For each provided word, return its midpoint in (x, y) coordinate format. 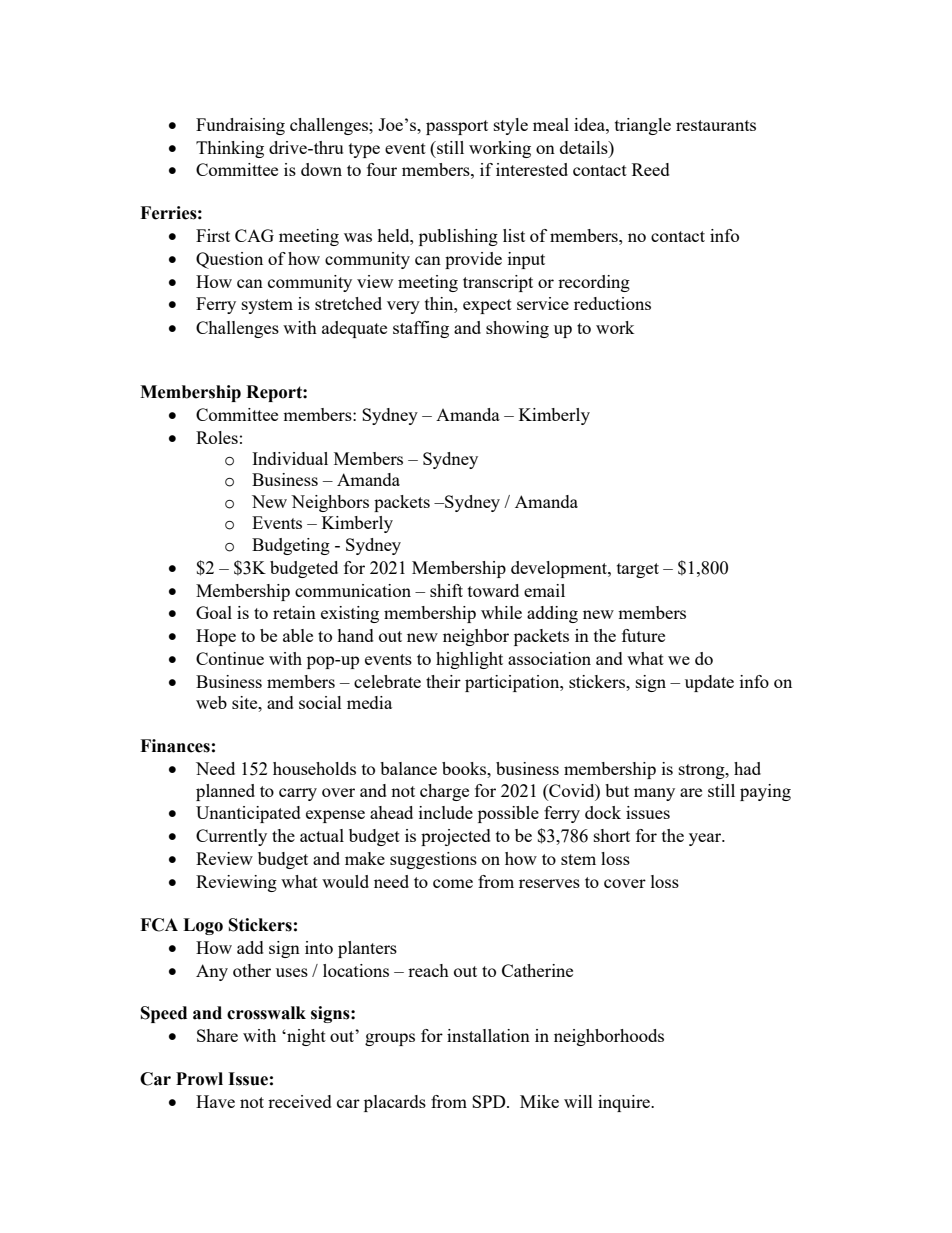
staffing (421, 329)
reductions (612, 303)
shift (446, 590)
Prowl (199, 1079)
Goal (214, 612)
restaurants (716, 125)
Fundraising (240, 126)
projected (456, 837)
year (706, 839)
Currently (231, 837)
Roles (217, 437)
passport (457, 127)
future (643, 635)
